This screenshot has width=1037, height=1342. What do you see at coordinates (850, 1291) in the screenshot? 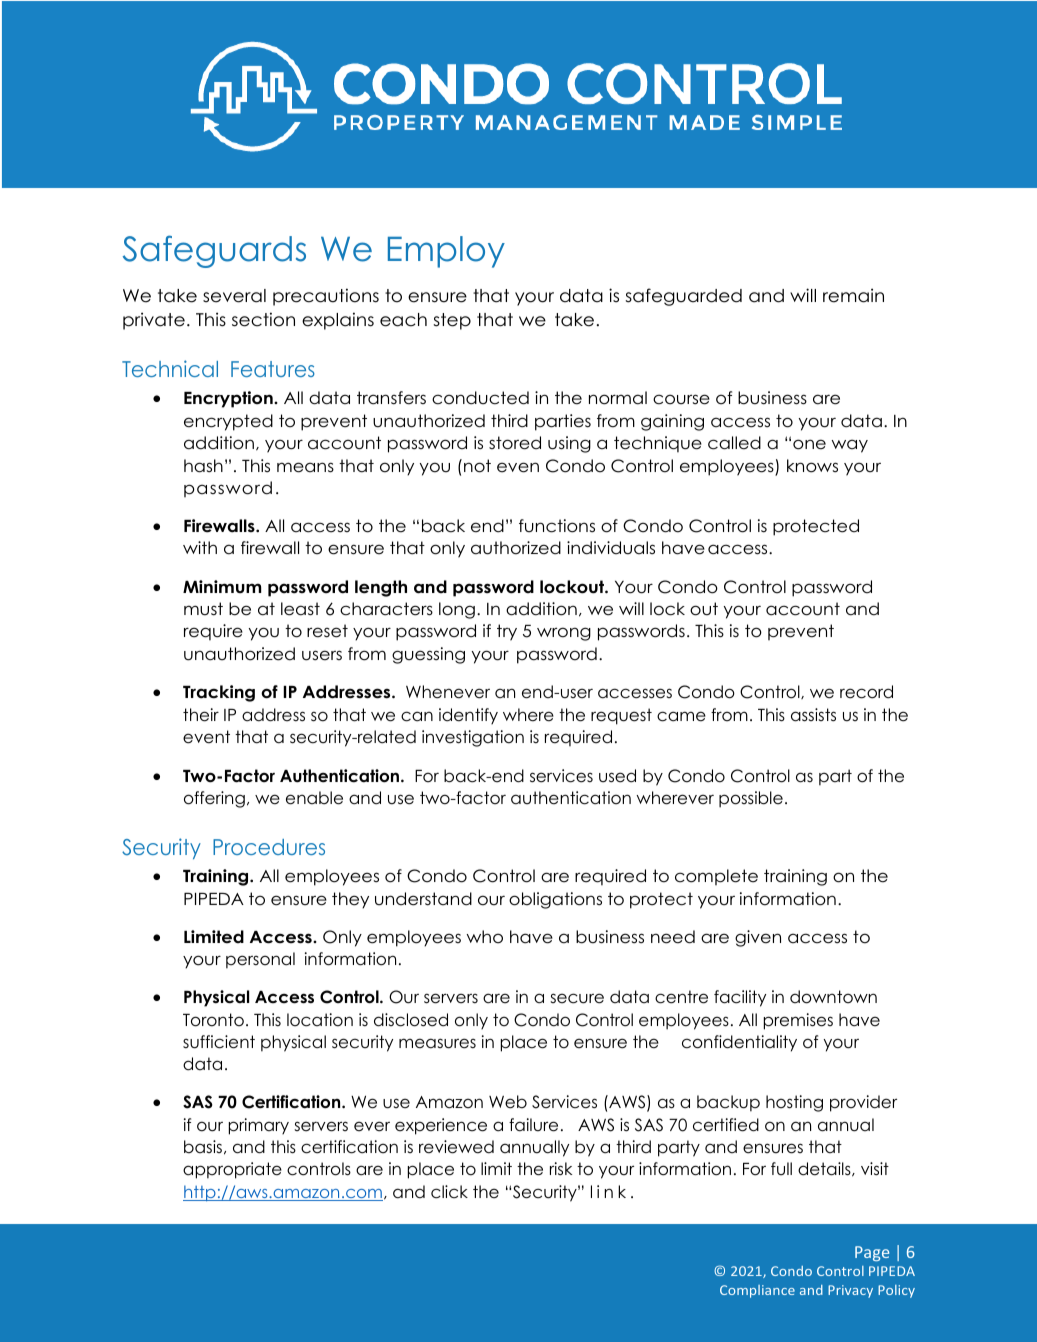
I see `Privacy` at bounding box center [850, 1291].
